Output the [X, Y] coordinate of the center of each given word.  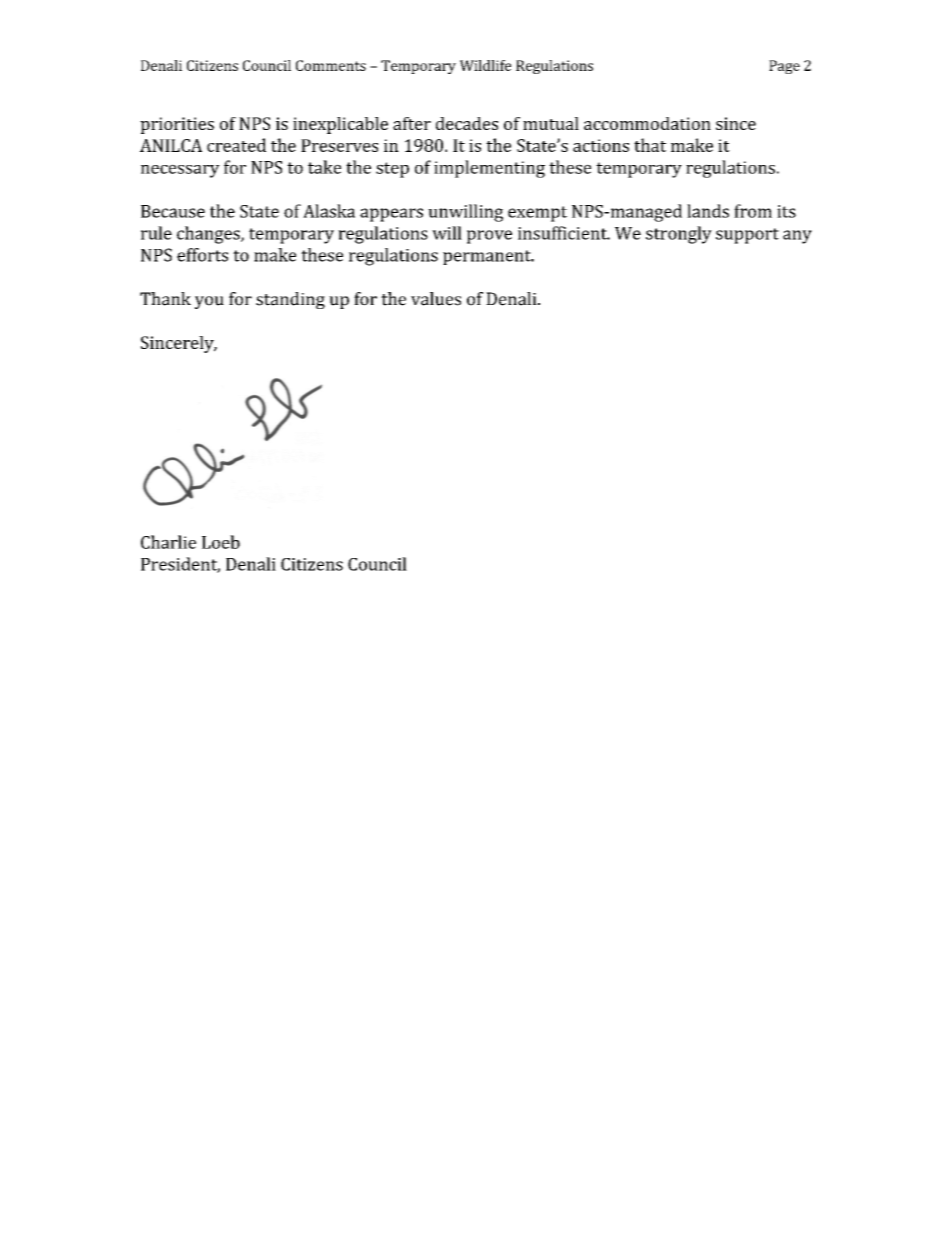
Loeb [221, 542]
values [436, 299]
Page [784, 67]
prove [489, 237]
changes [209, 235]
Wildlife [485, 65]
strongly [679, 235]
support [747, 236]
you [209, 302]
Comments [331, 65]
